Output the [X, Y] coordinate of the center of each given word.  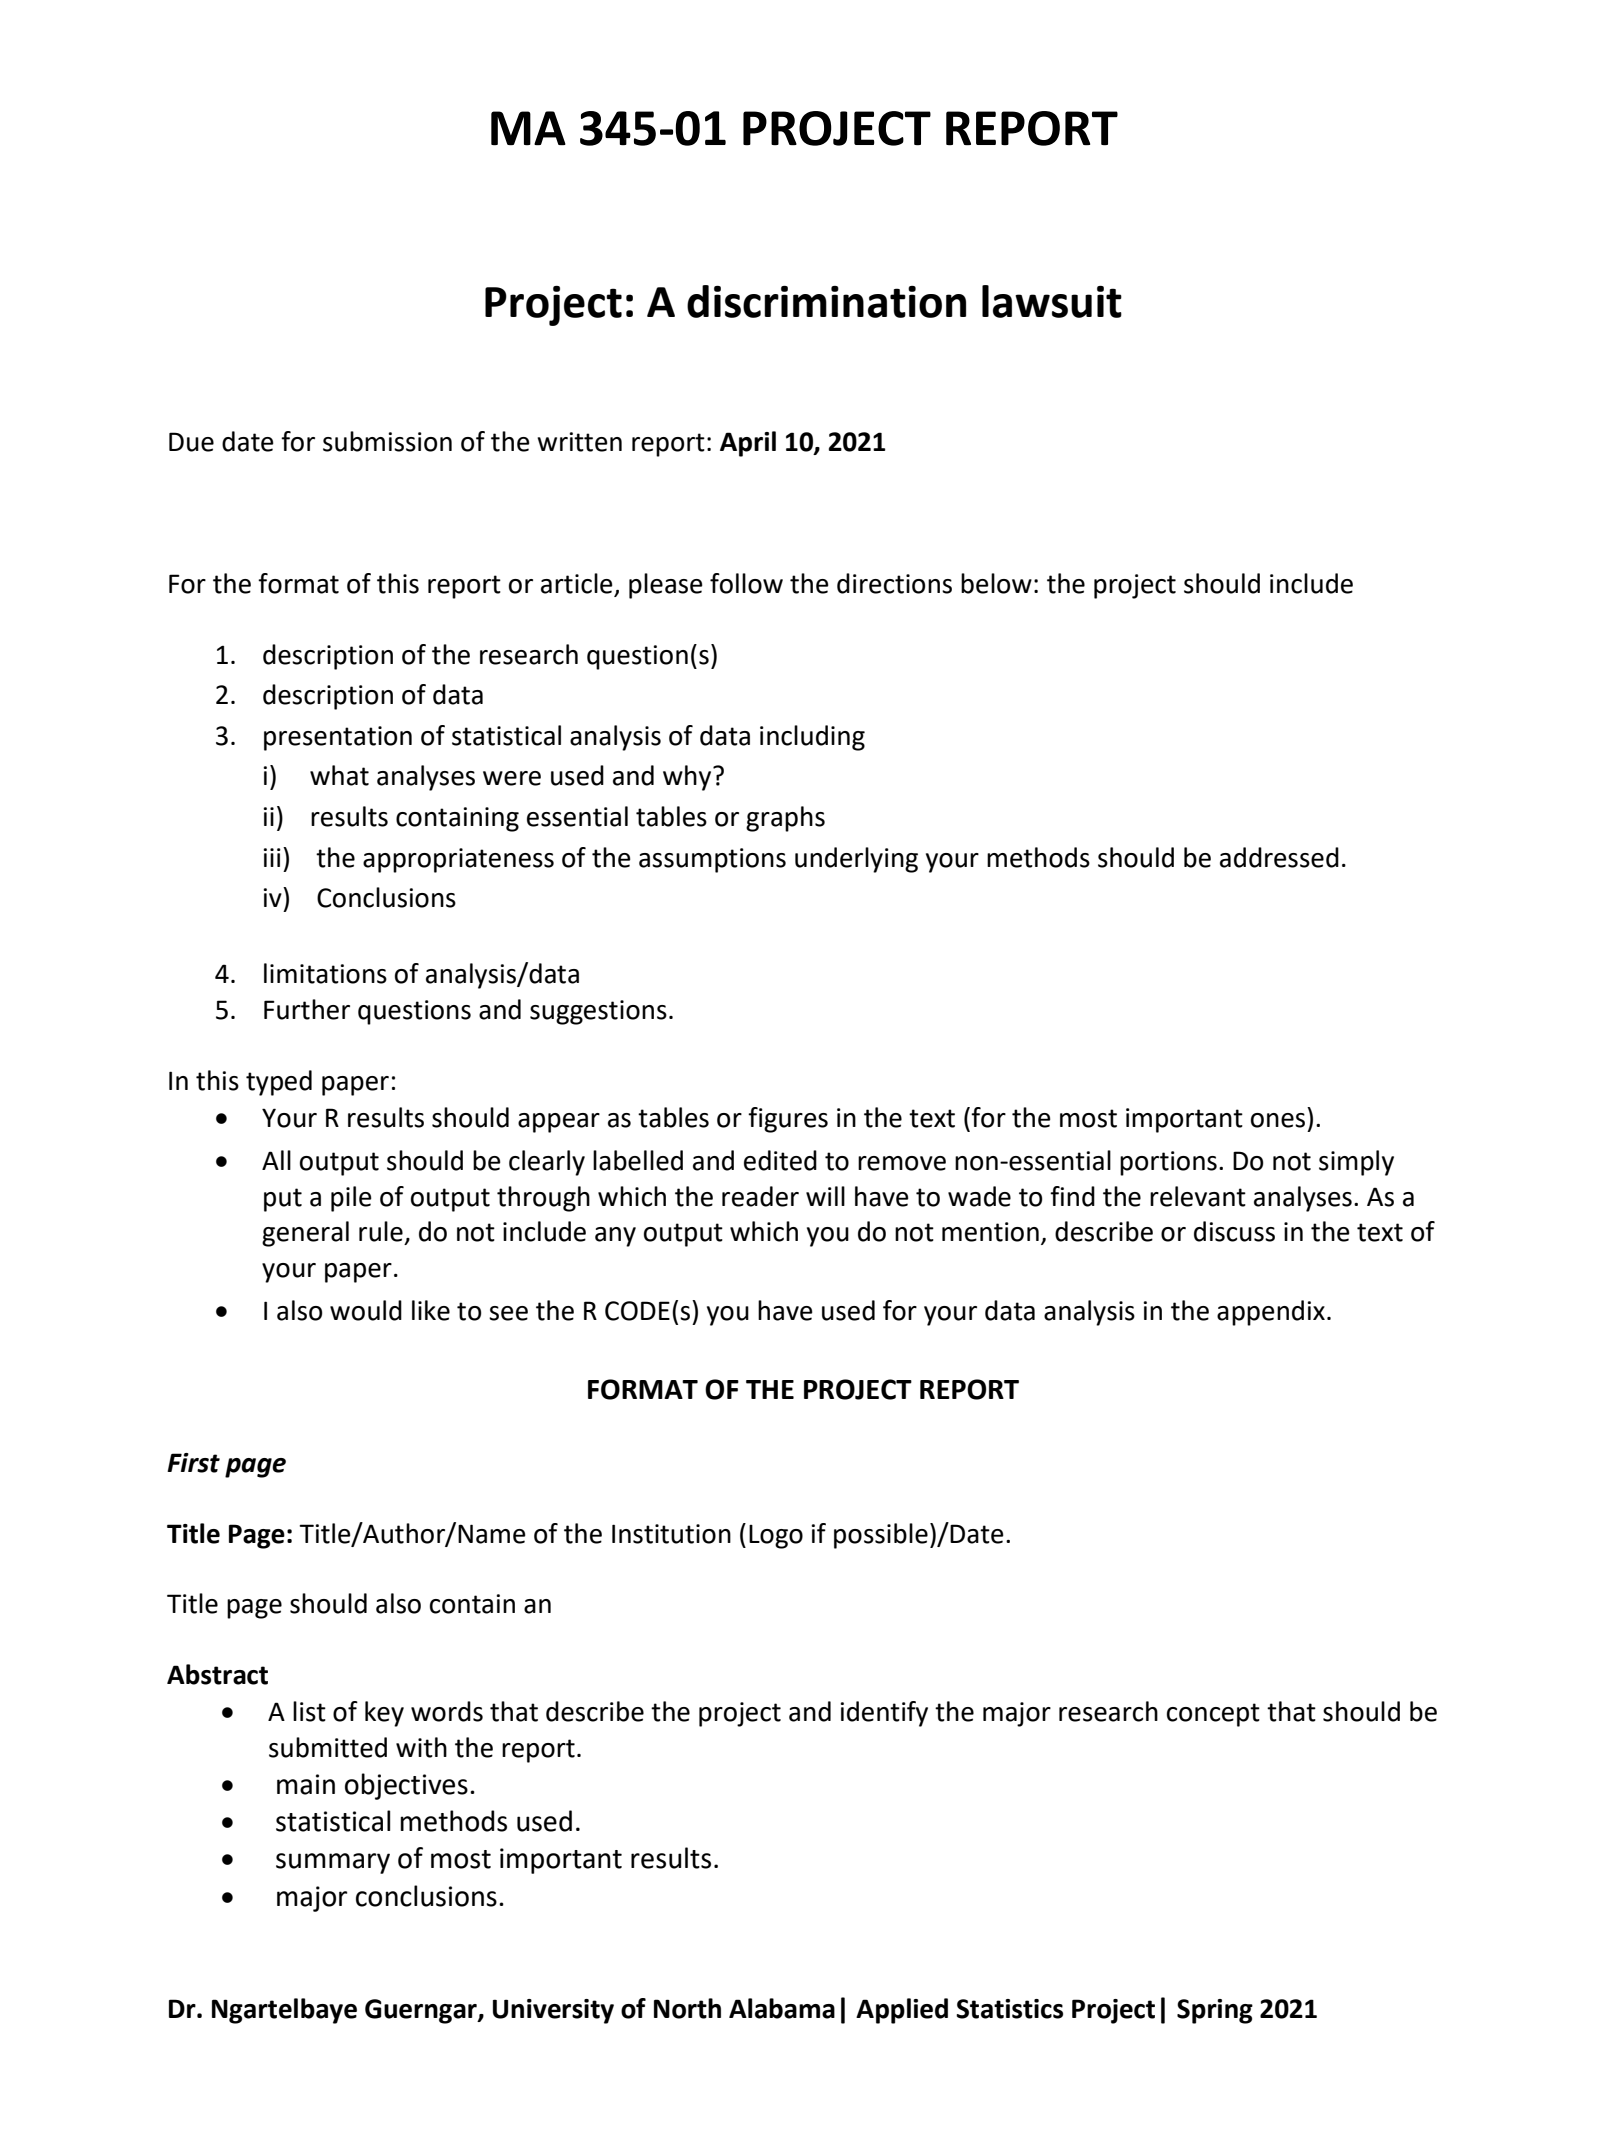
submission [387, 441]
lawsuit [1052, 301]
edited [780, 1160]
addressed [1279, 857]
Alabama [782, 2008]
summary [333, 1863]
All [276, 1160]
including [812, 738]
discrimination [826, 301]
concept [1213, 1715]
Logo [776, 1537]
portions [1168, 1163]
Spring [1215, 2011]
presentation [338, 738]
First [193, 1463]
